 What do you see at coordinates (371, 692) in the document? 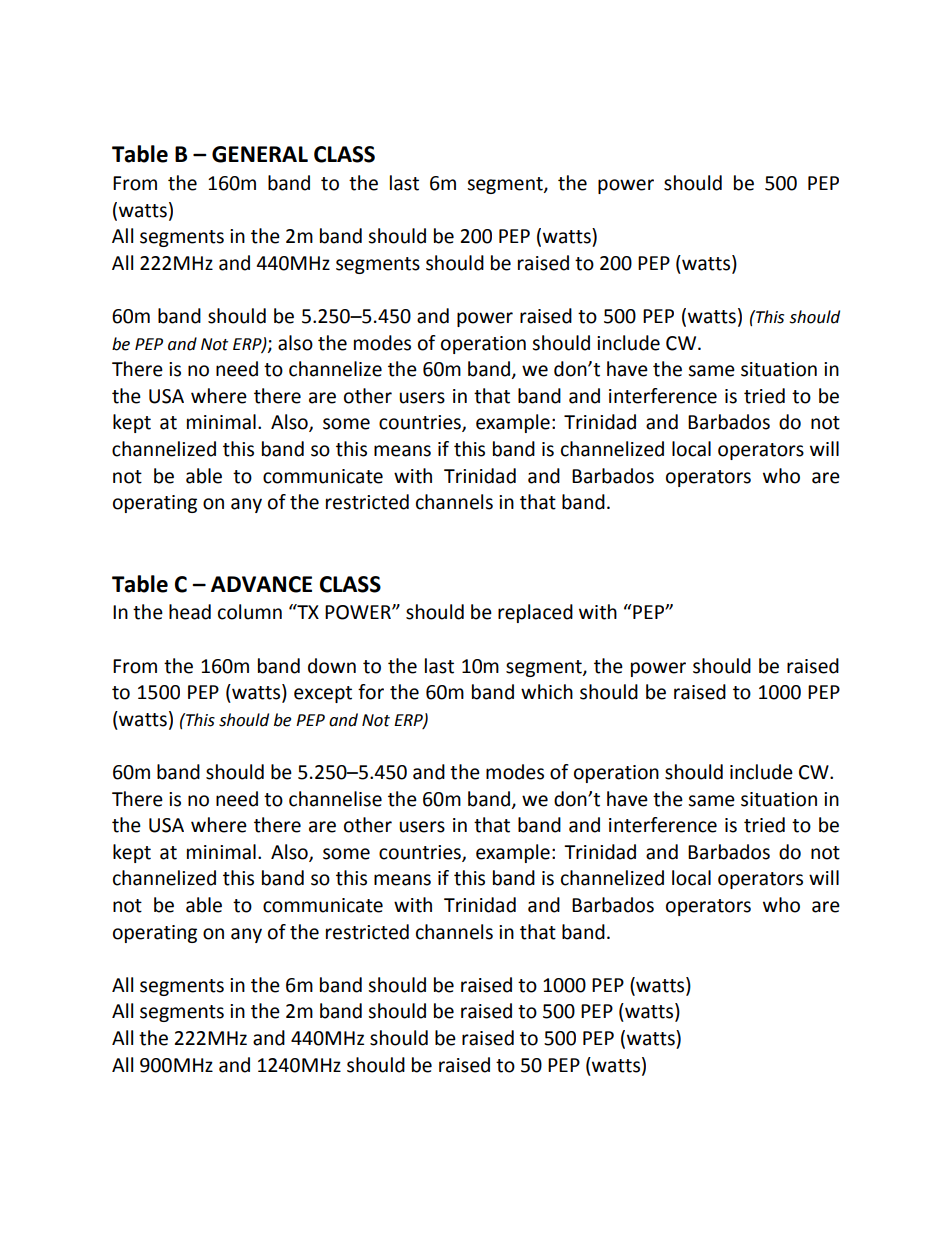
I see `for` at bounding box center [371, 692].
